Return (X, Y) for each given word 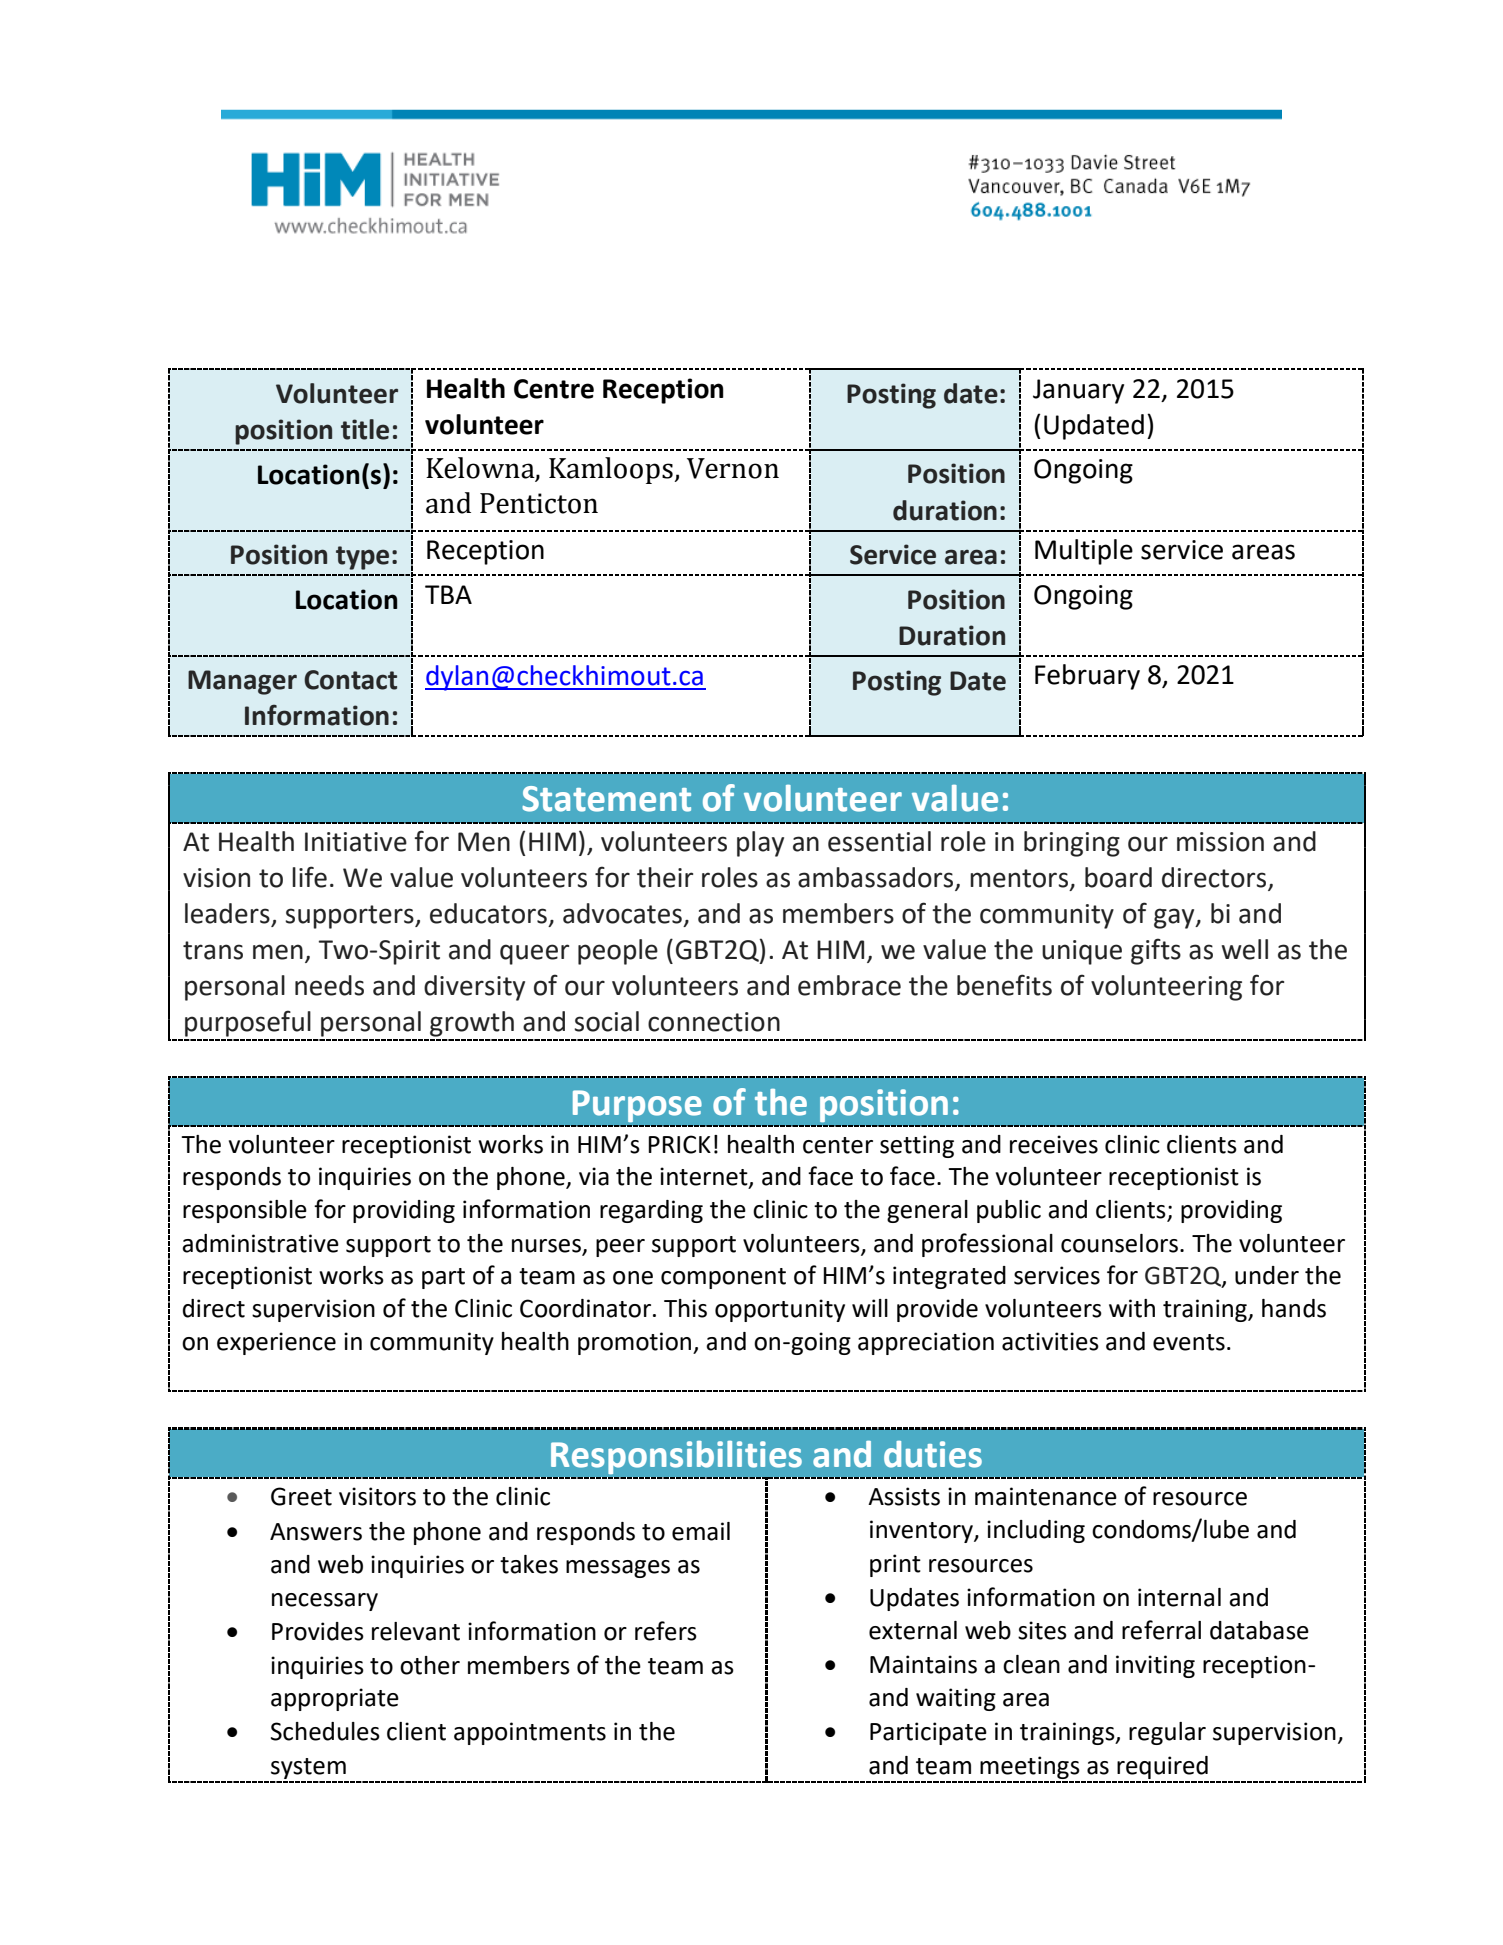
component (723, 1278)
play (760, 844)
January (1078, 391)
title (365, 429)
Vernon (733, 468)
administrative (260, 1243)
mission (1220, 842)
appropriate (335, 1699)
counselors (1119, 1243)
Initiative (356, 842)
